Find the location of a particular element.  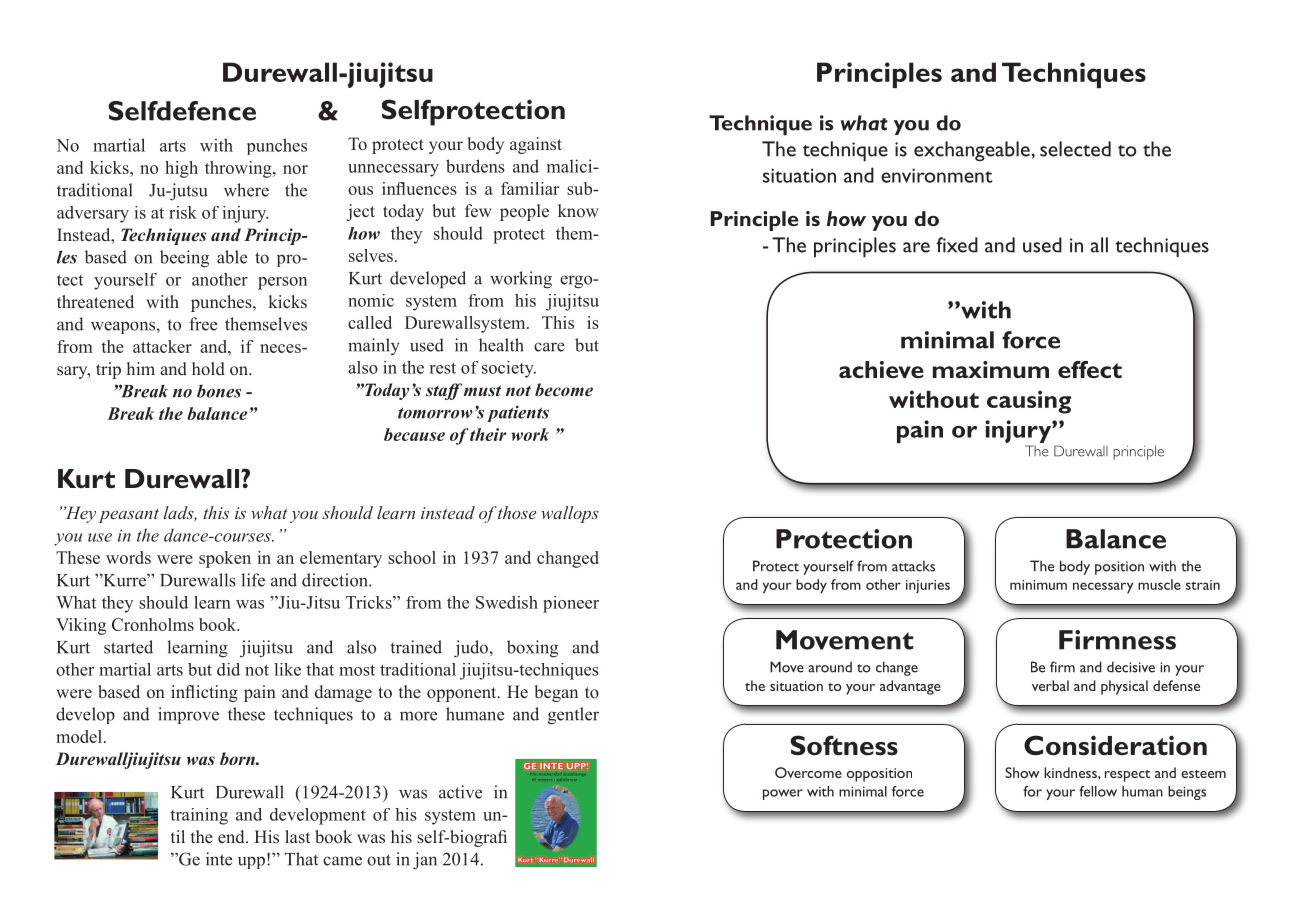

peasant is located at coordinates (129, 516).
